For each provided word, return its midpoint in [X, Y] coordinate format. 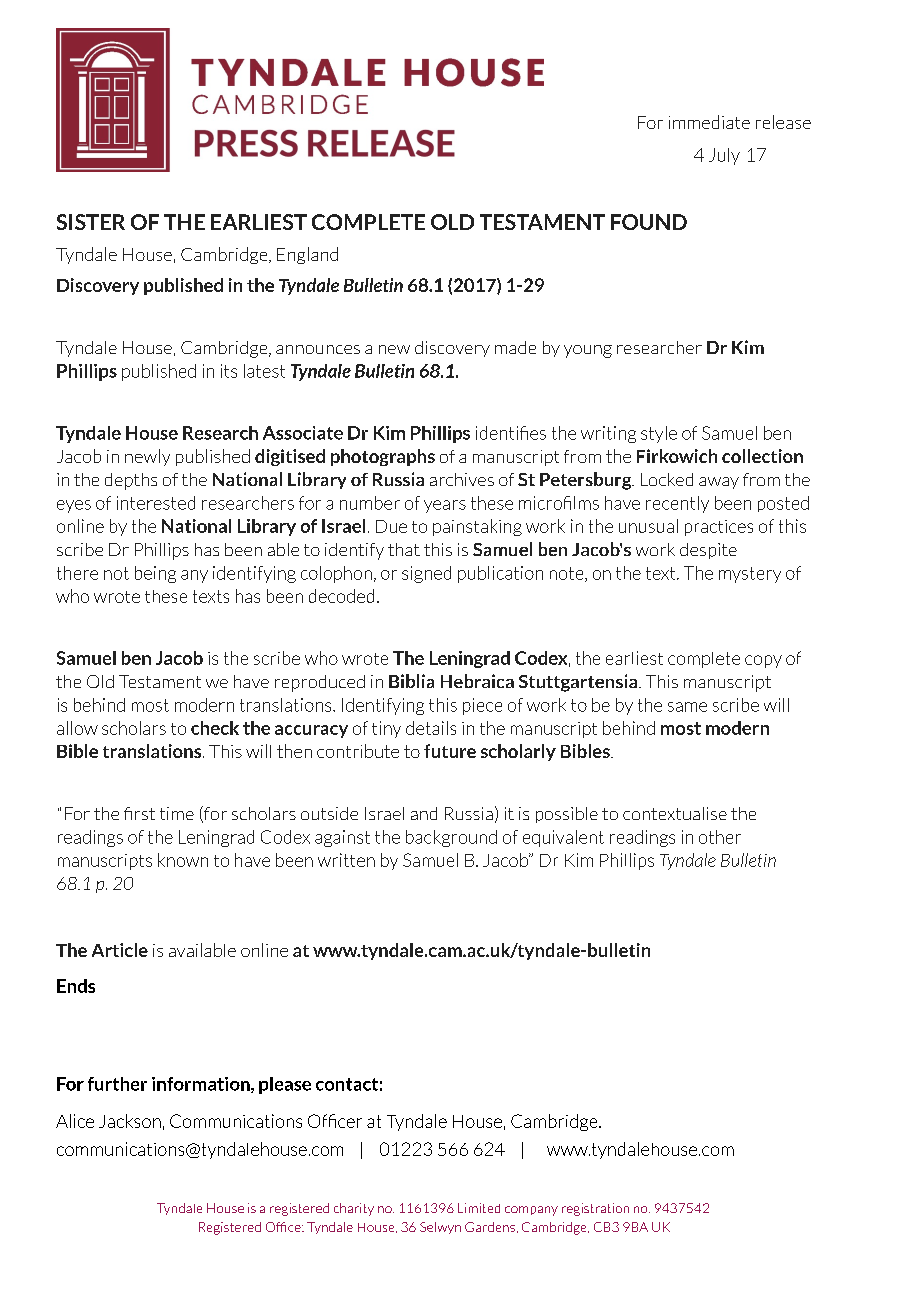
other [720, 837]
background [451, 838]
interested [156, 503]
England [307, 255]
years [445, 506]
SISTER [91, 222]
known [183, 860]
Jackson [130, 1121]
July [724, 156]
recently [677, 504]
